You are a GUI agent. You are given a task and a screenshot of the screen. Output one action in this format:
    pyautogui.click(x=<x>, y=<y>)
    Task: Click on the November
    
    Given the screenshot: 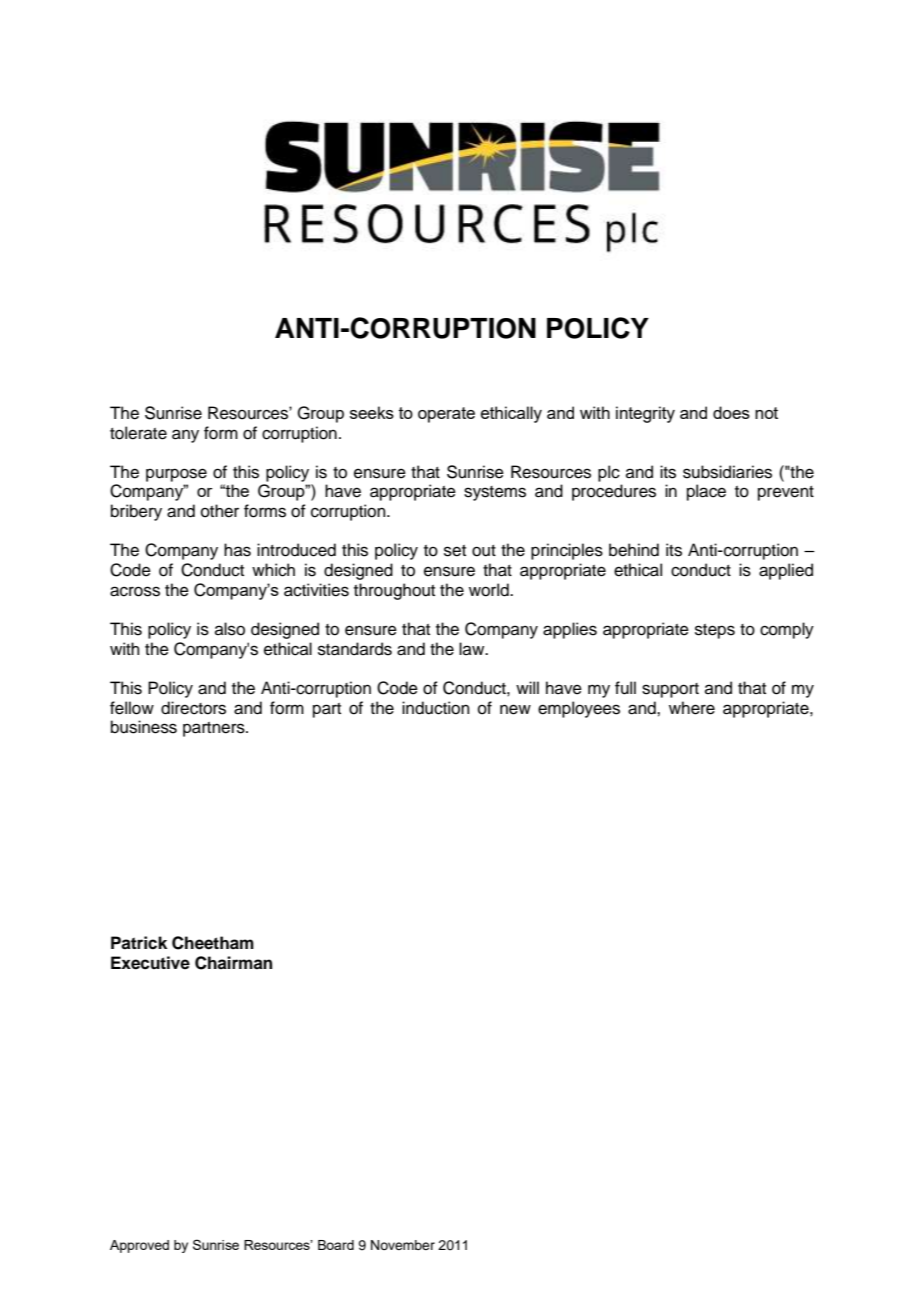 What is the action you would take?
    pyautogui.click(x=403, y=1245)
